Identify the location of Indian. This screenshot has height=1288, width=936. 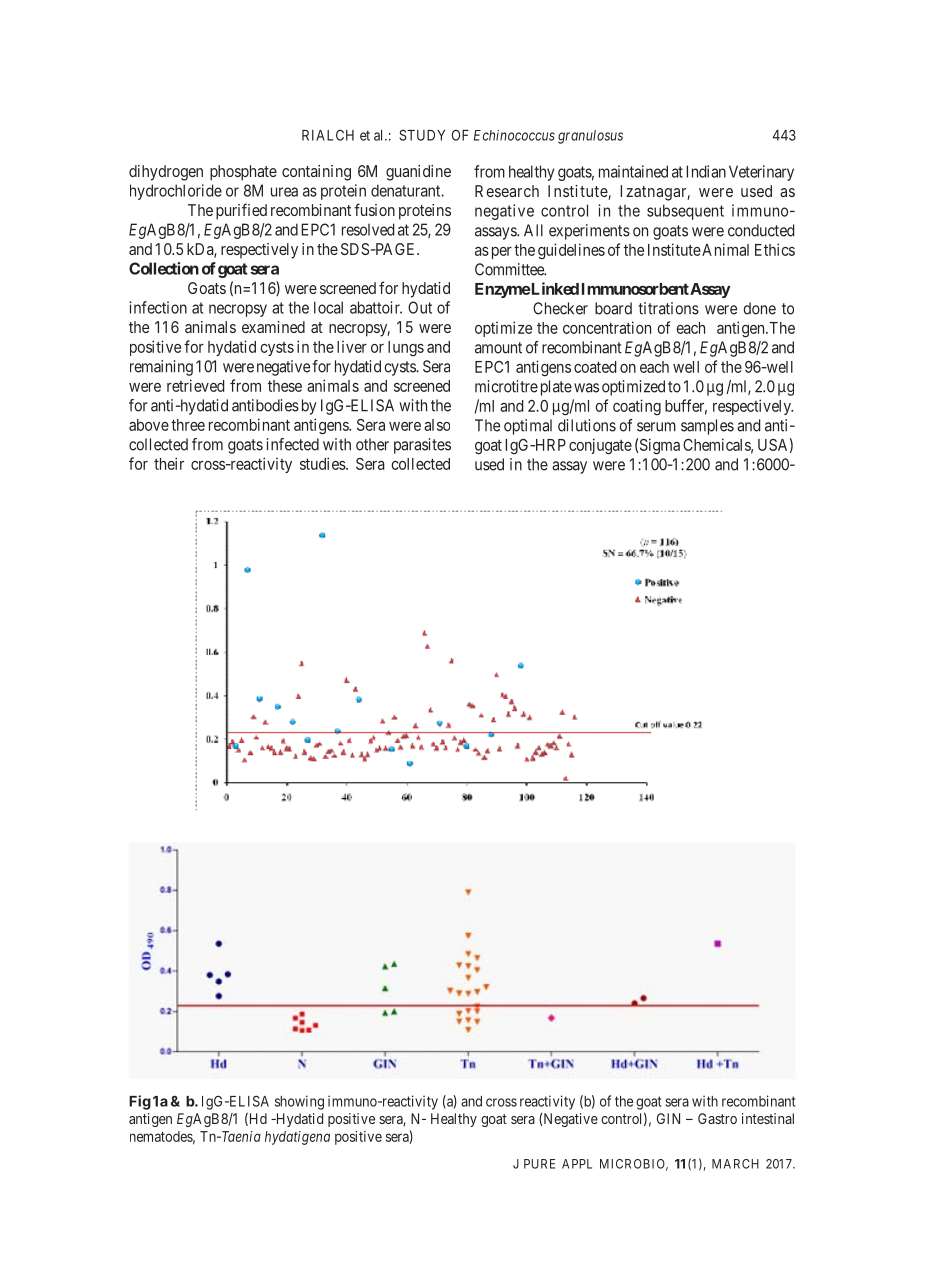
(706, 171).
